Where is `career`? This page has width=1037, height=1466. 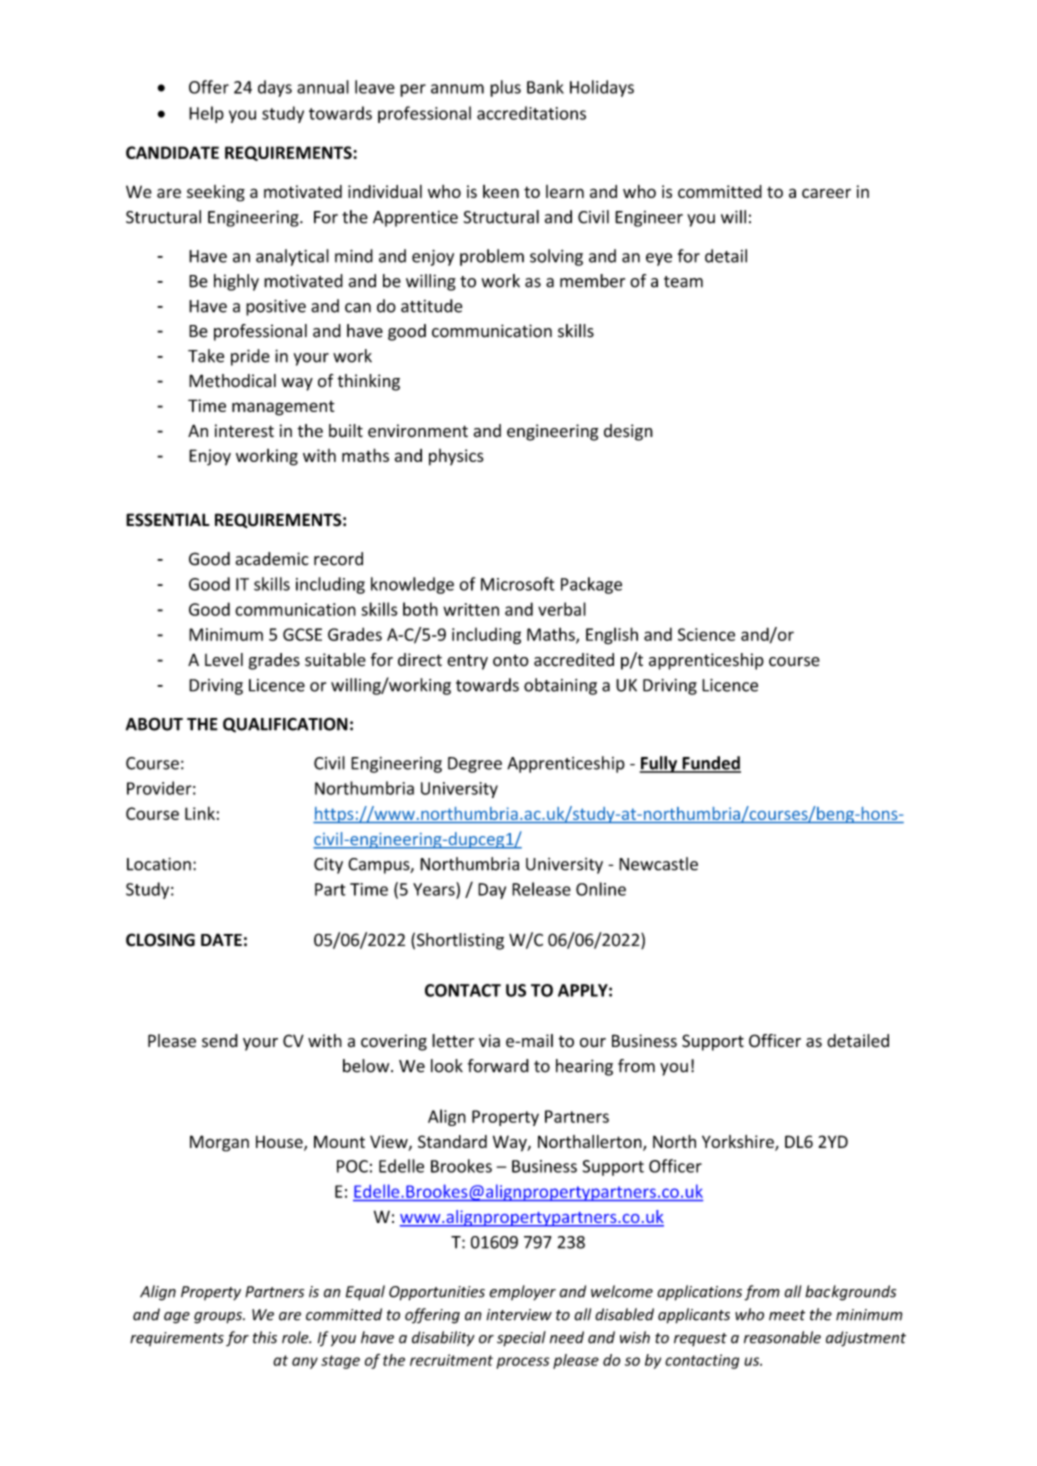
career is located at coordinates (826, 193).
